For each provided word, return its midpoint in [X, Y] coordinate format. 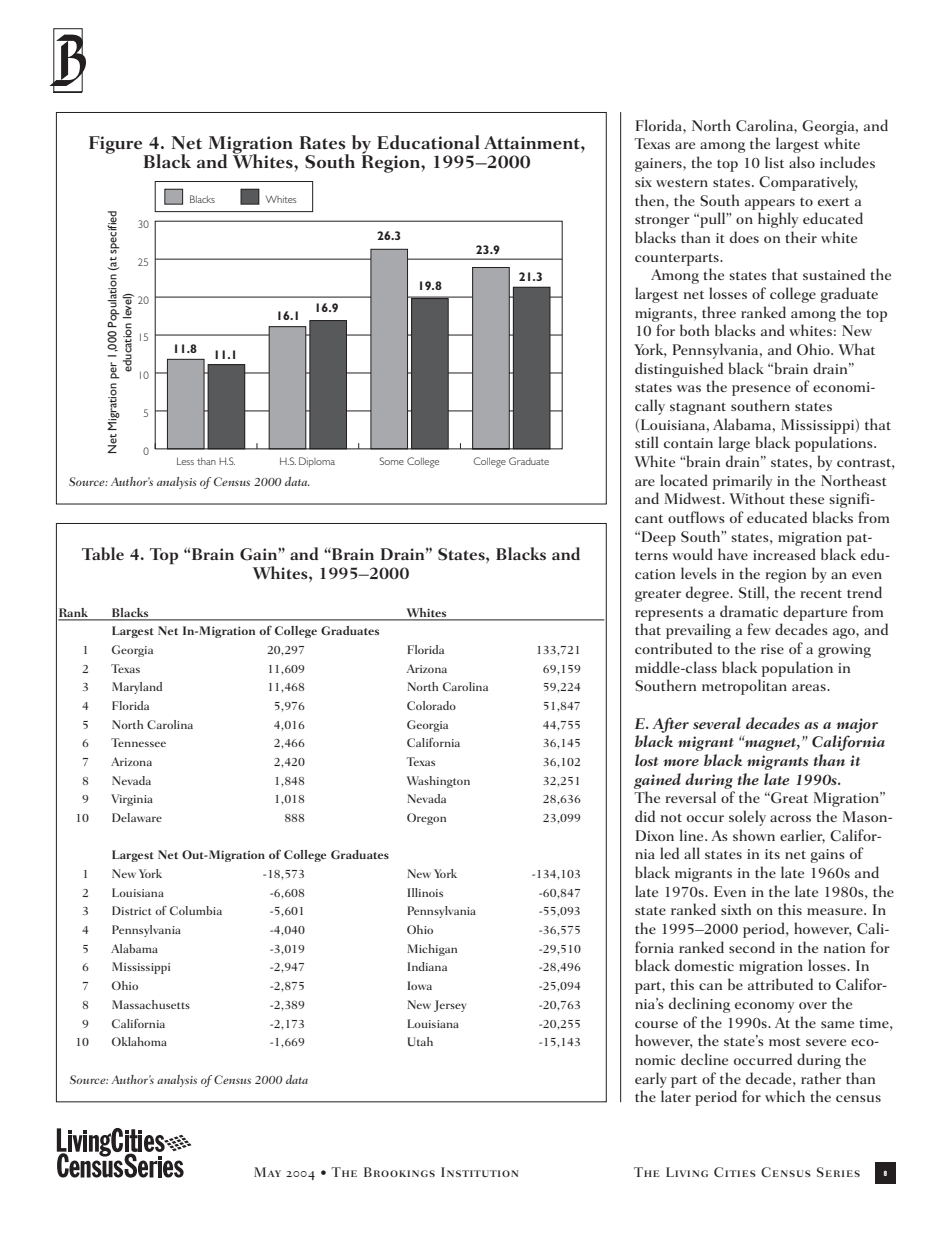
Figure [117, 146]
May [267, 1172]
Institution [480, 1172]
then [651, 200]
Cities [735, 1172]
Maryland [137, 688]
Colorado [431, 705]
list [774, 162]
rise [772, 649]
